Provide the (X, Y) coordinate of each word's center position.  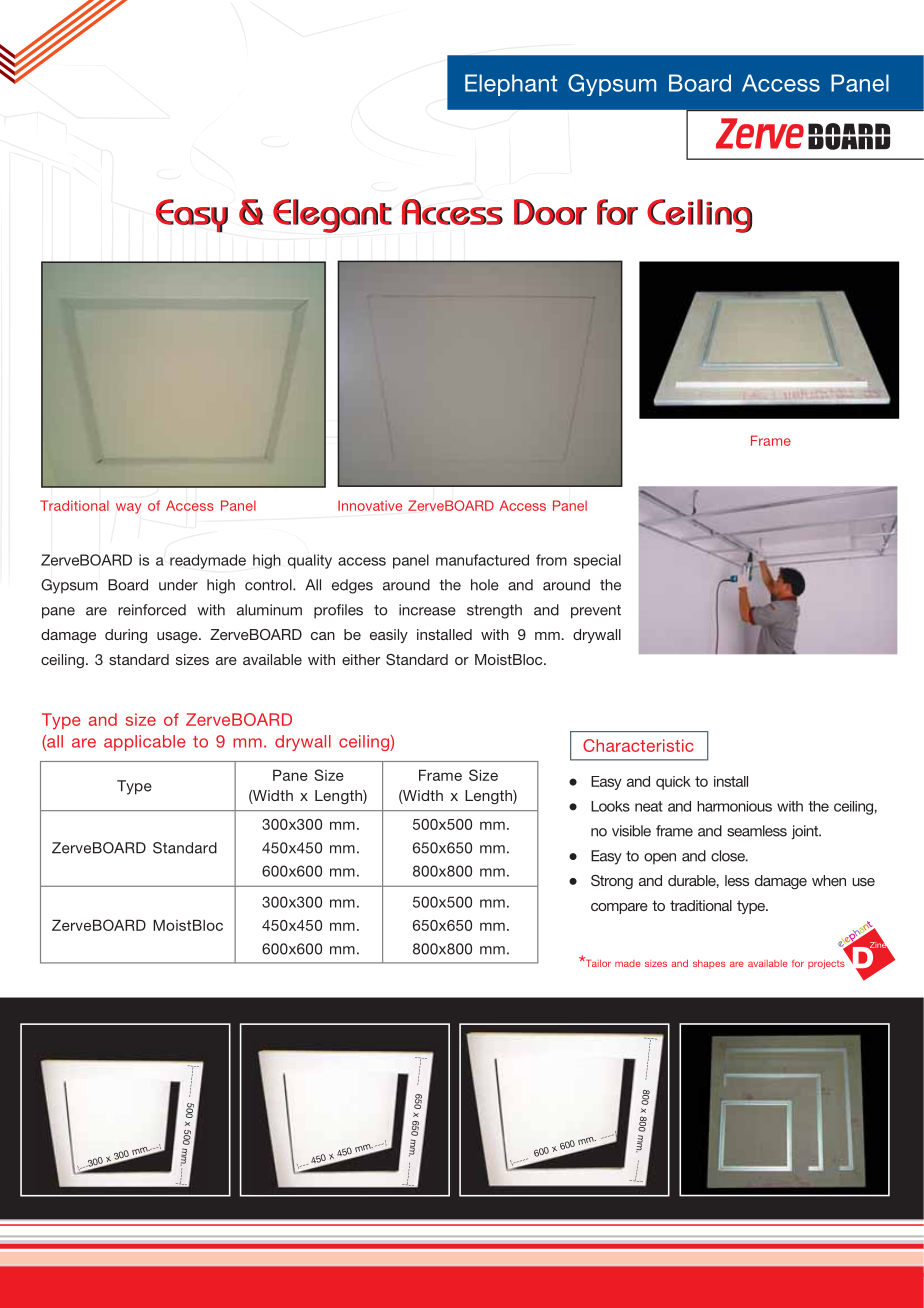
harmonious (734, 806)
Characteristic (638, 745)
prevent (596, 612)
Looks (610, 806)
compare (619, 908)
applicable (145, 743)
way (128, 508)
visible (631, 831)
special (597, 561)
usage (178, 637)
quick (673, 783)
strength (494, 611)
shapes (709, 964)
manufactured (482, 560)
